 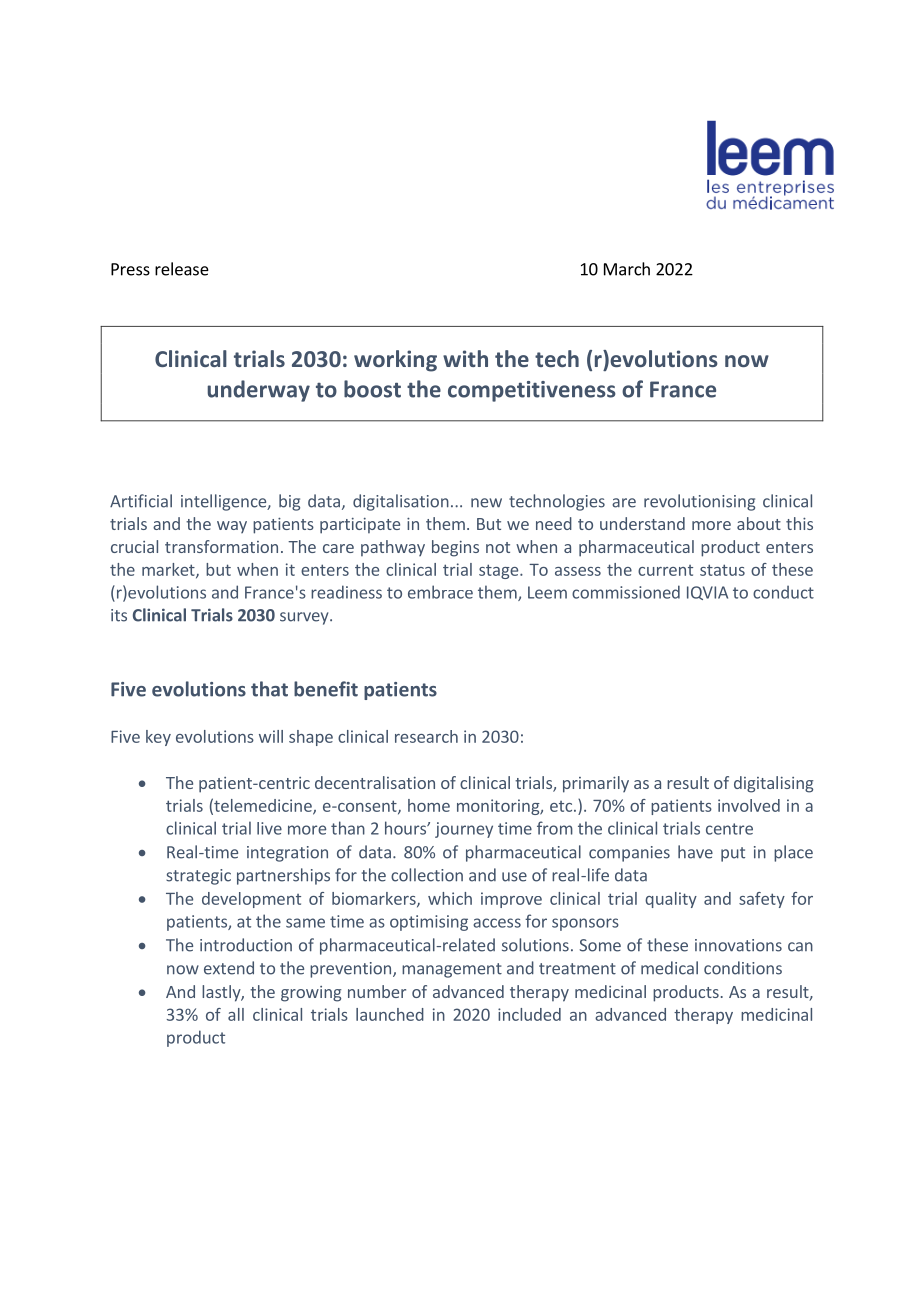 I want to click on embrace, so click(x=440, y=592).
